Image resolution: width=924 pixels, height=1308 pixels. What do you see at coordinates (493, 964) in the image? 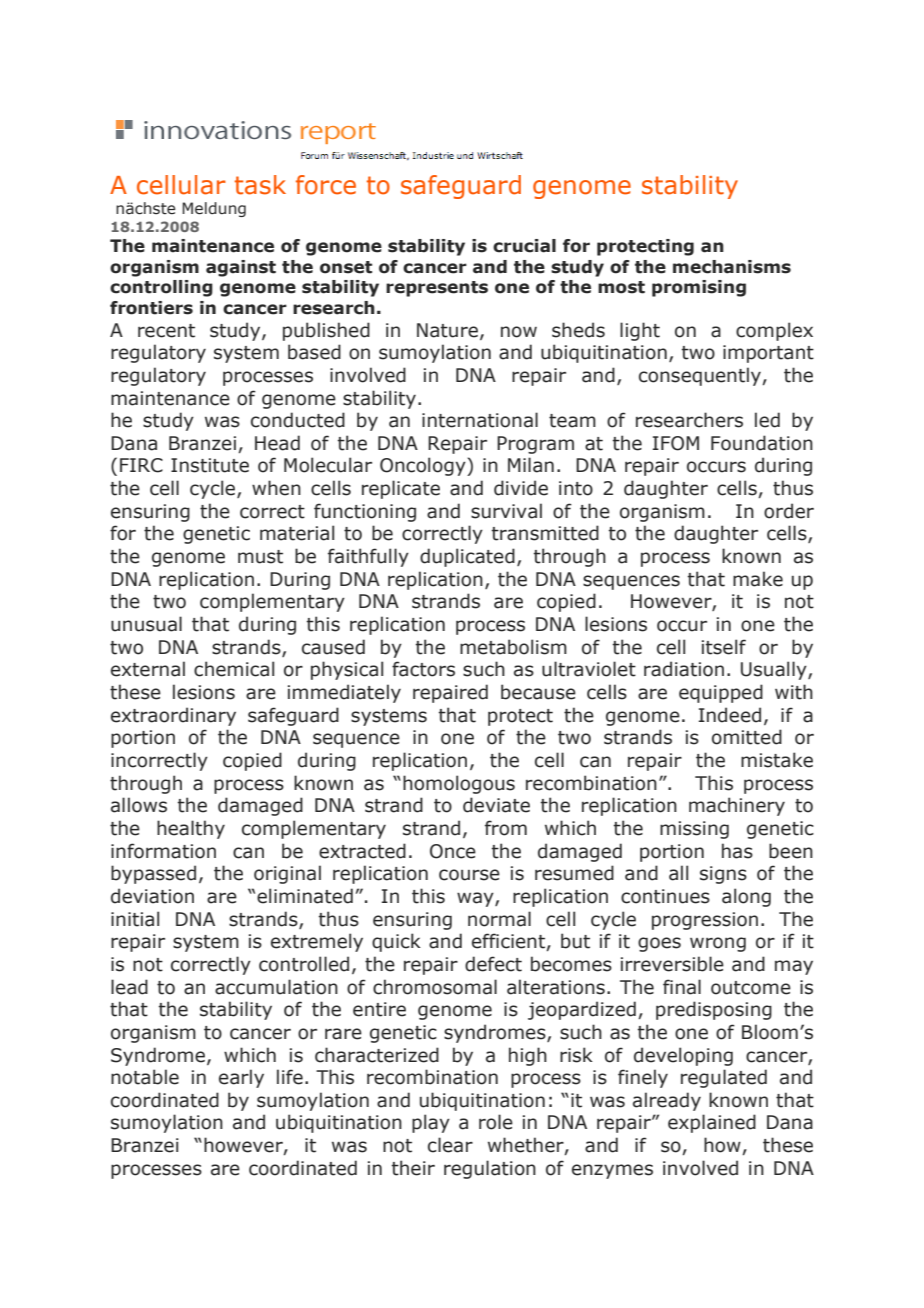
I see `defect` at bounding box center [493, 964].
